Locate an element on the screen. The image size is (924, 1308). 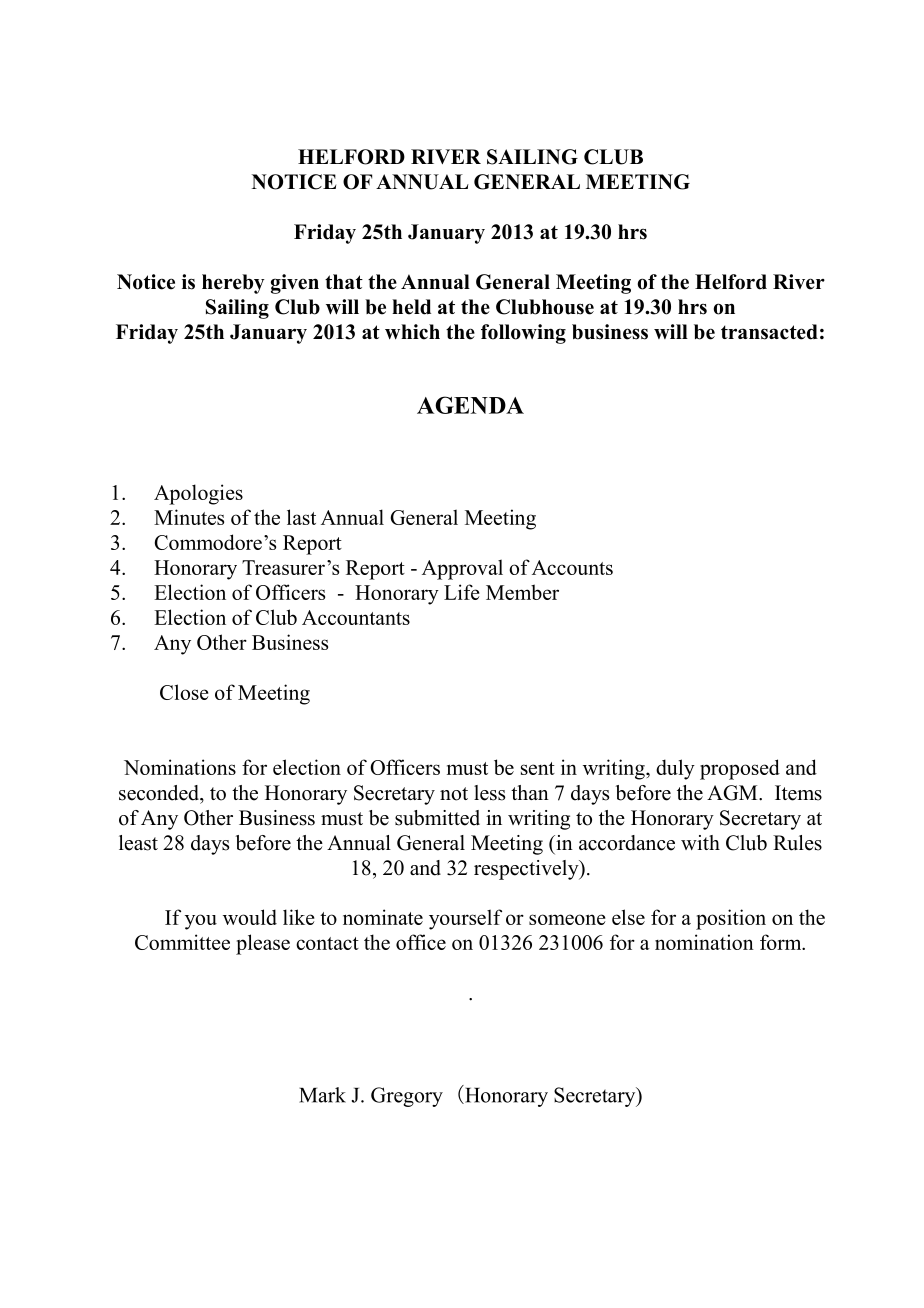
transacted is located at coordinates (769, 332).
